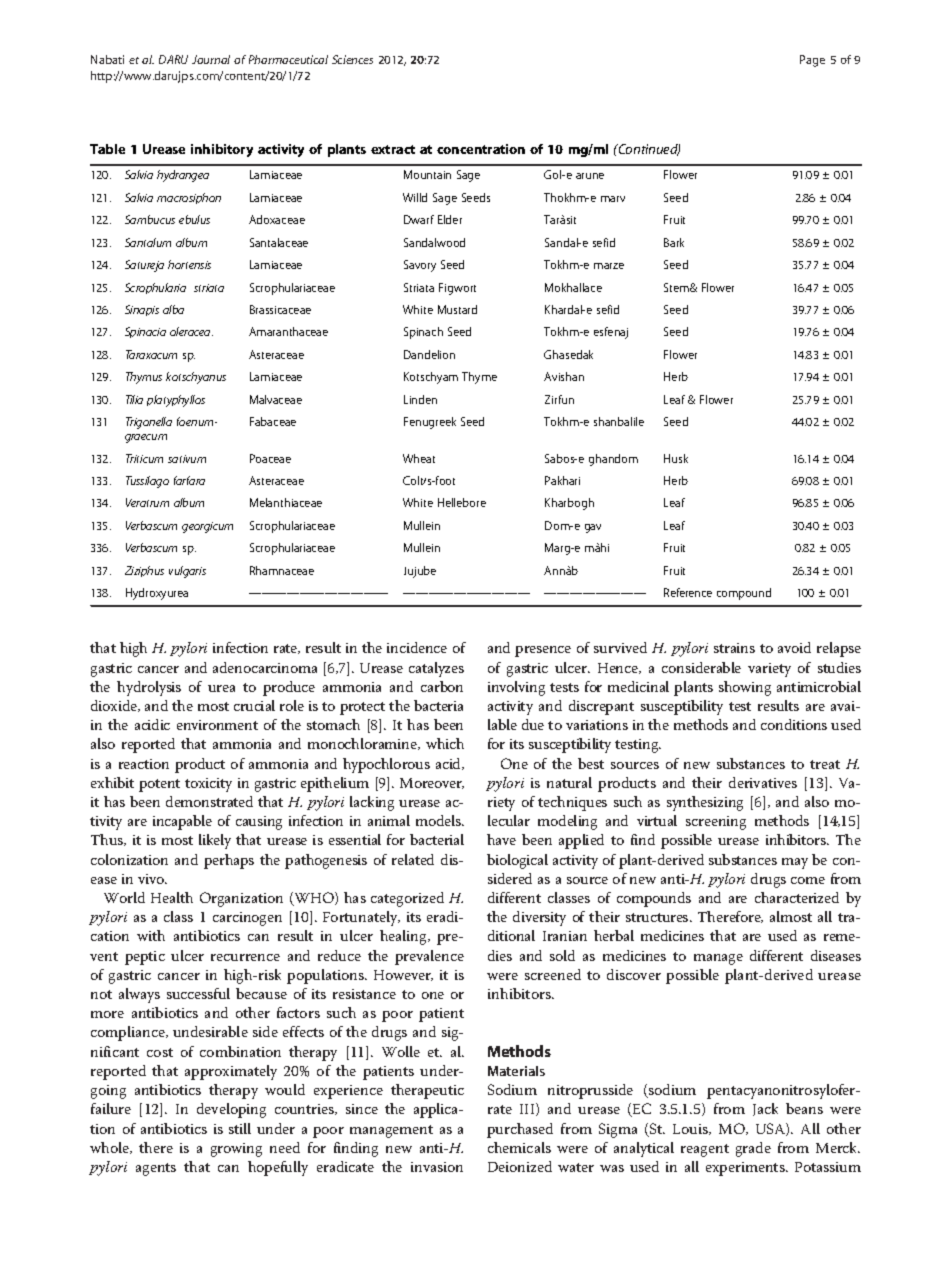 This screenshot has width=952, height=1270. Describe the element at coordinates (439, 820) in the screenshot. I see `models` at that location.
